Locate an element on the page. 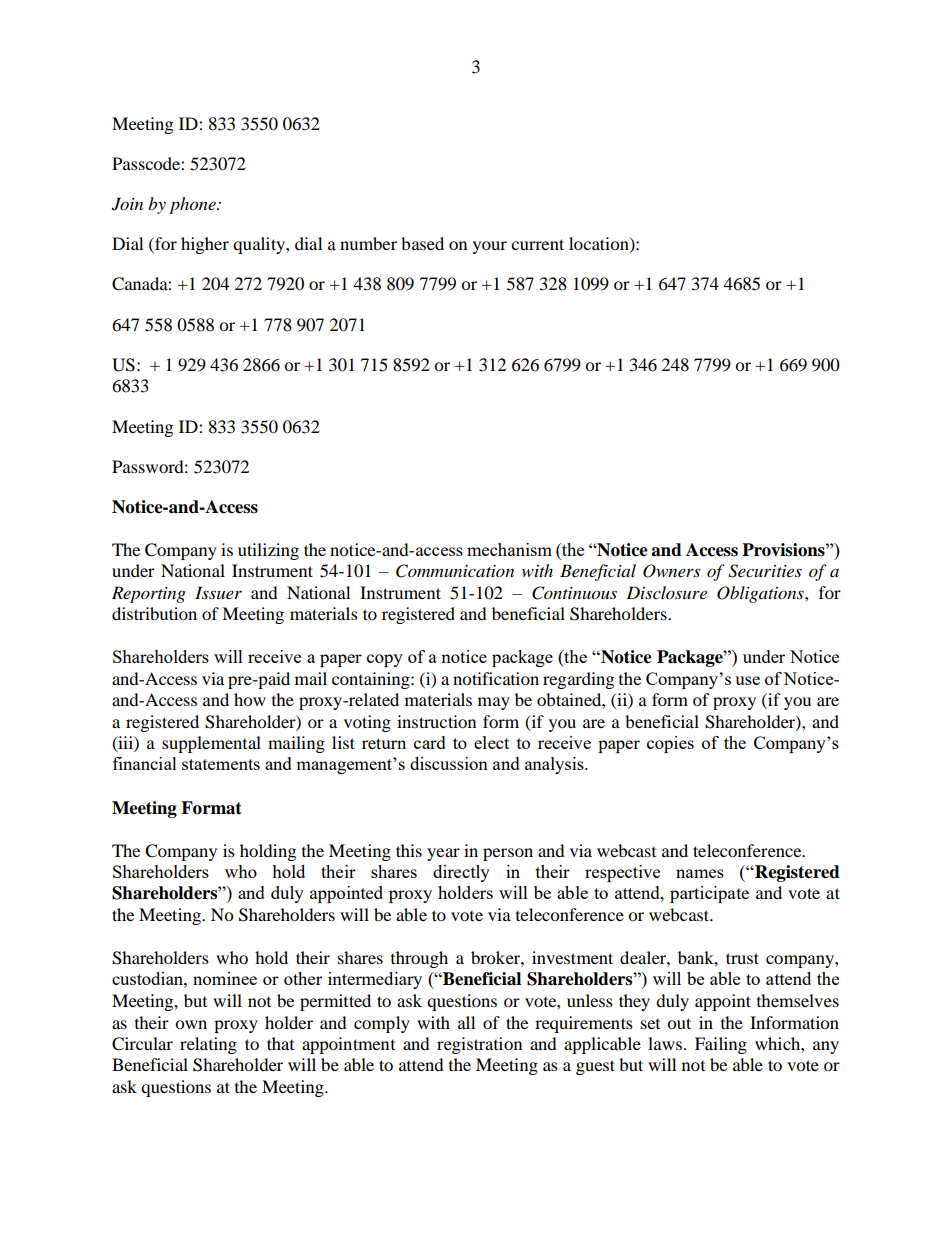 The width and height of the document is (952, 1233). notification is located at coordinates (496, 678).
